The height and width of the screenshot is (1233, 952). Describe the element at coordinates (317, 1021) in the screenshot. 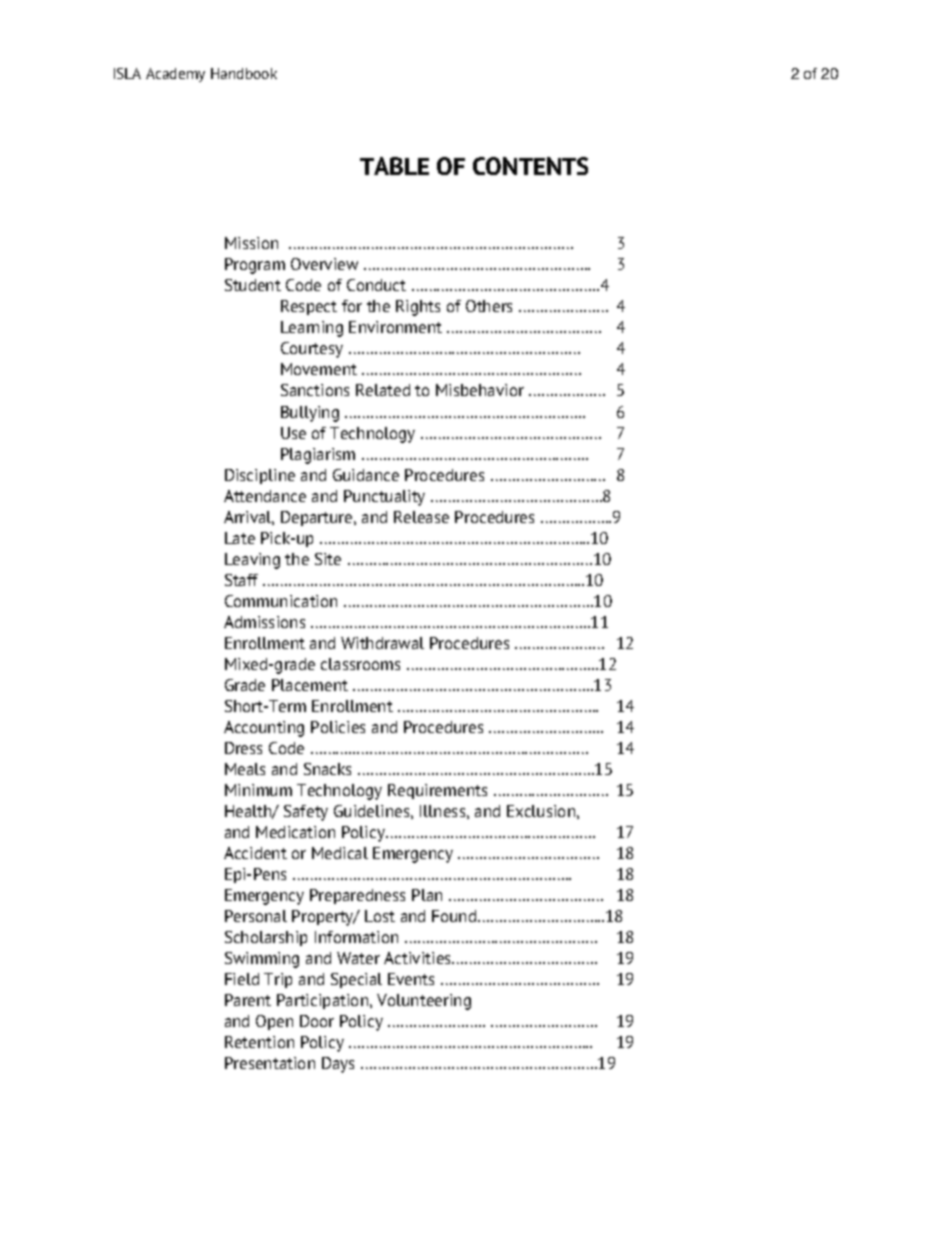

I see `Door` at that location.
